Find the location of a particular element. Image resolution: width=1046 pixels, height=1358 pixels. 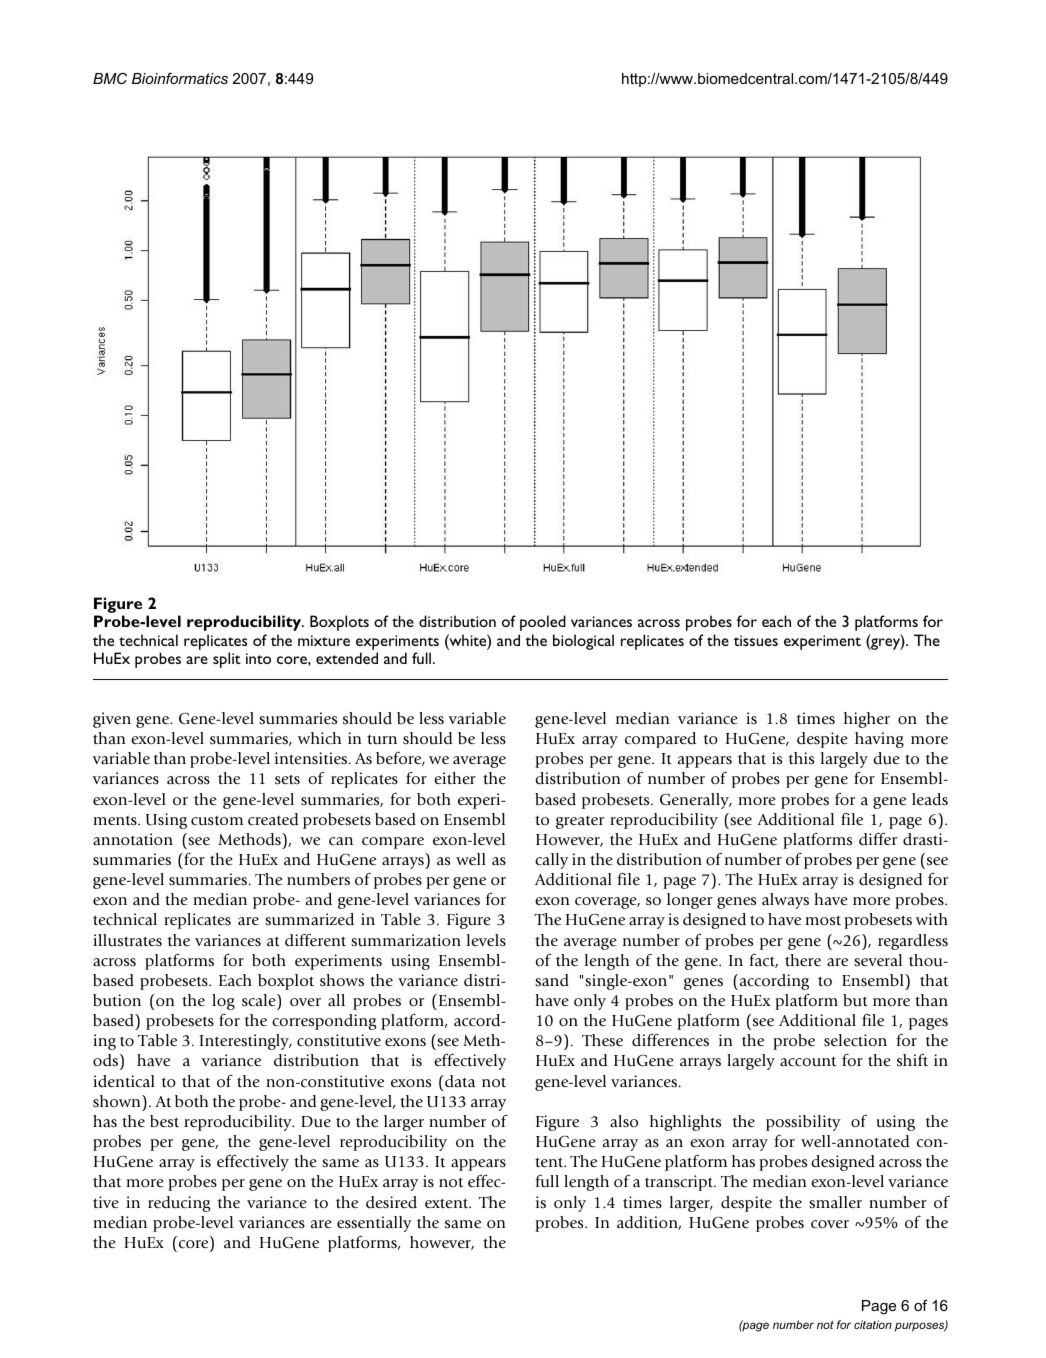

reducing is located at coordinates (179, 1204).
